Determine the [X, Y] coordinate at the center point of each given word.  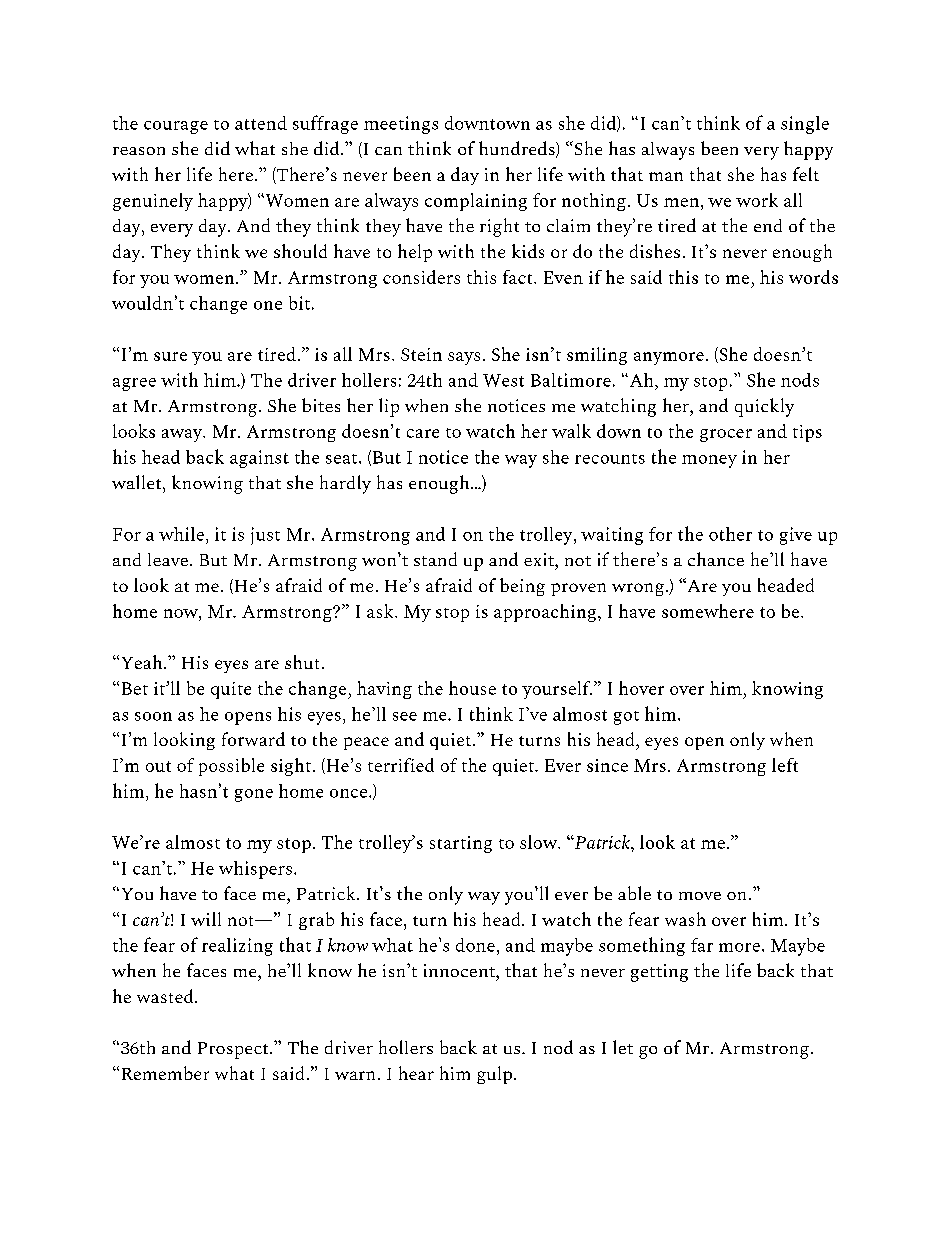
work [757, 200]
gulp [494, 1075]
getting [659, 973]
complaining [476, 202]
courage [176, 127]
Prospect [234, 1050]
